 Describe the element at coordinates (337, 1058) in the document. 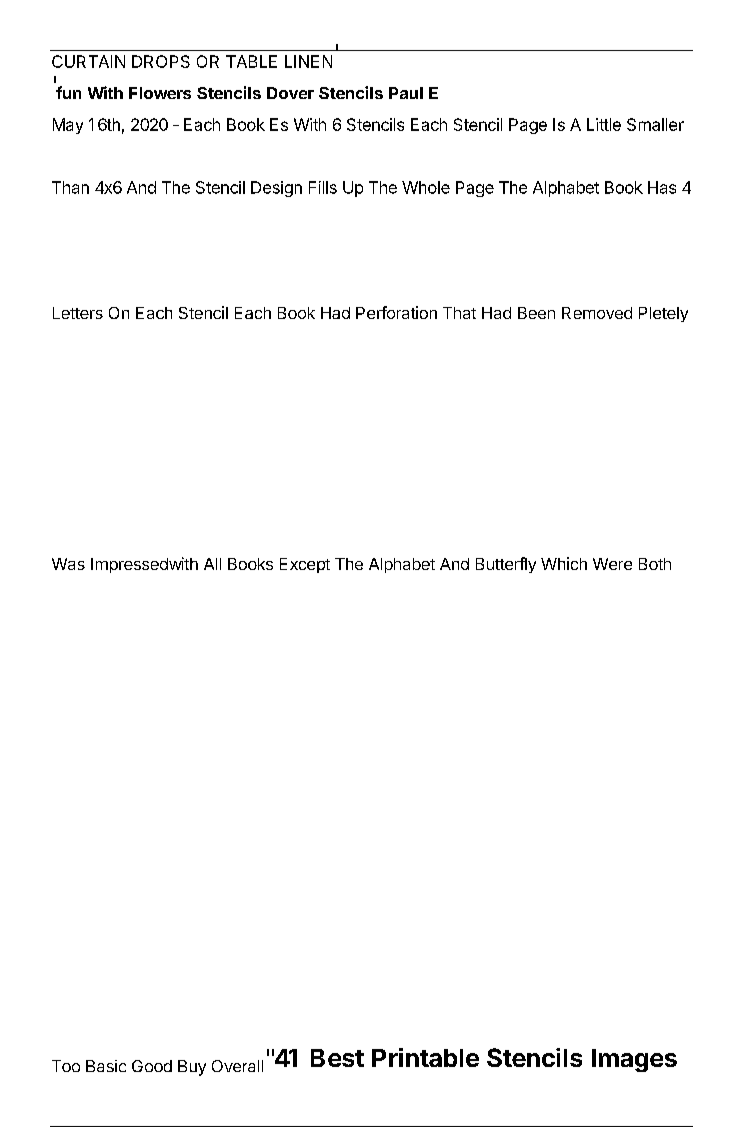

I see `Best` at that location.
